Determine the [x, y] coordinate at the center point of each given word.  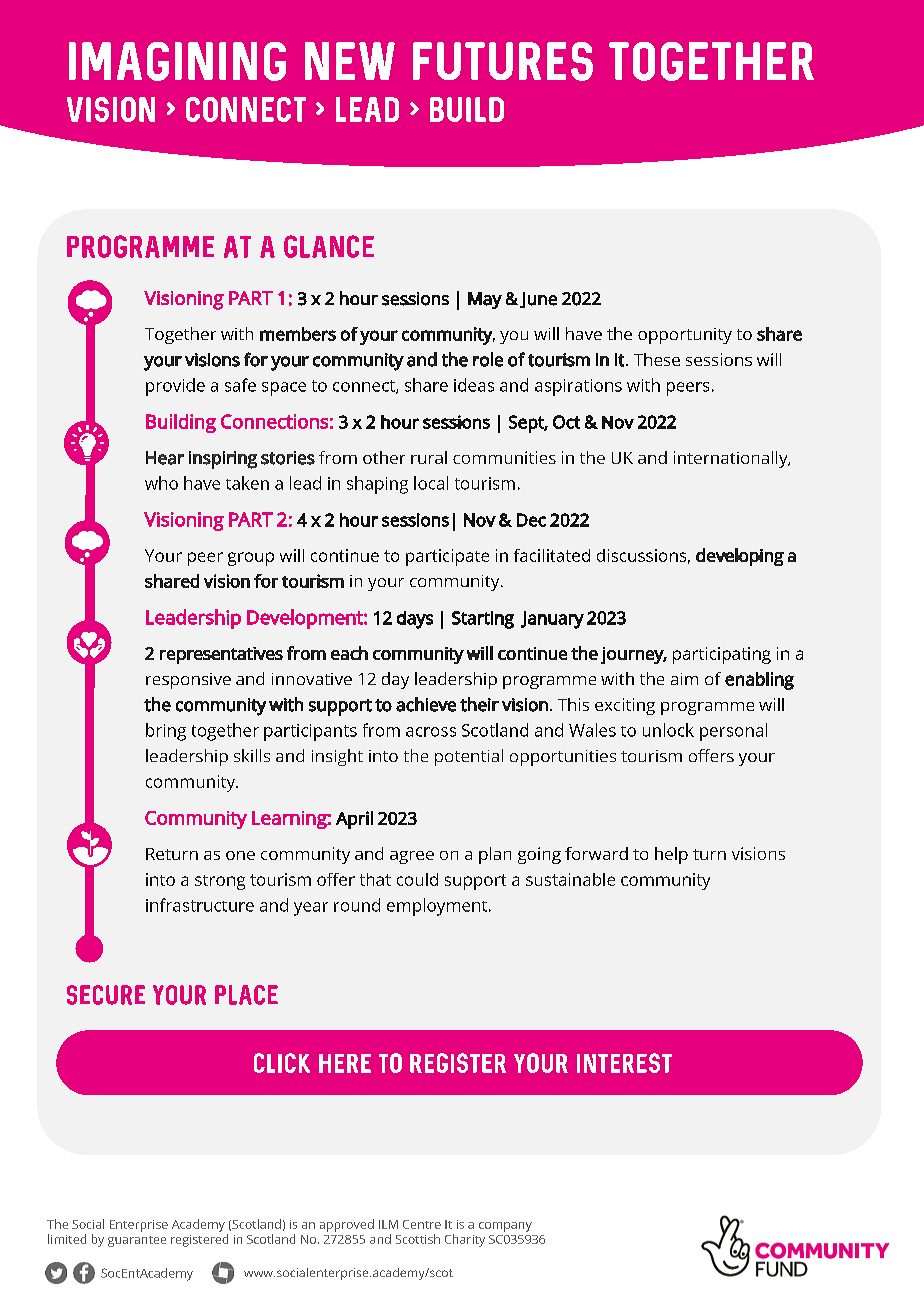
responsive [188, 681]
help [671, 855]
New [350, 61]
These [657, 359]
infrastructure [200, 905]
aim [684, 679]
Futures [503, 61]
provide [175, 387]
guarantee [137, 1241]
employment [438, 907]
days [415, 620]
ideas [474, 385]
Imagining [177, 61]
